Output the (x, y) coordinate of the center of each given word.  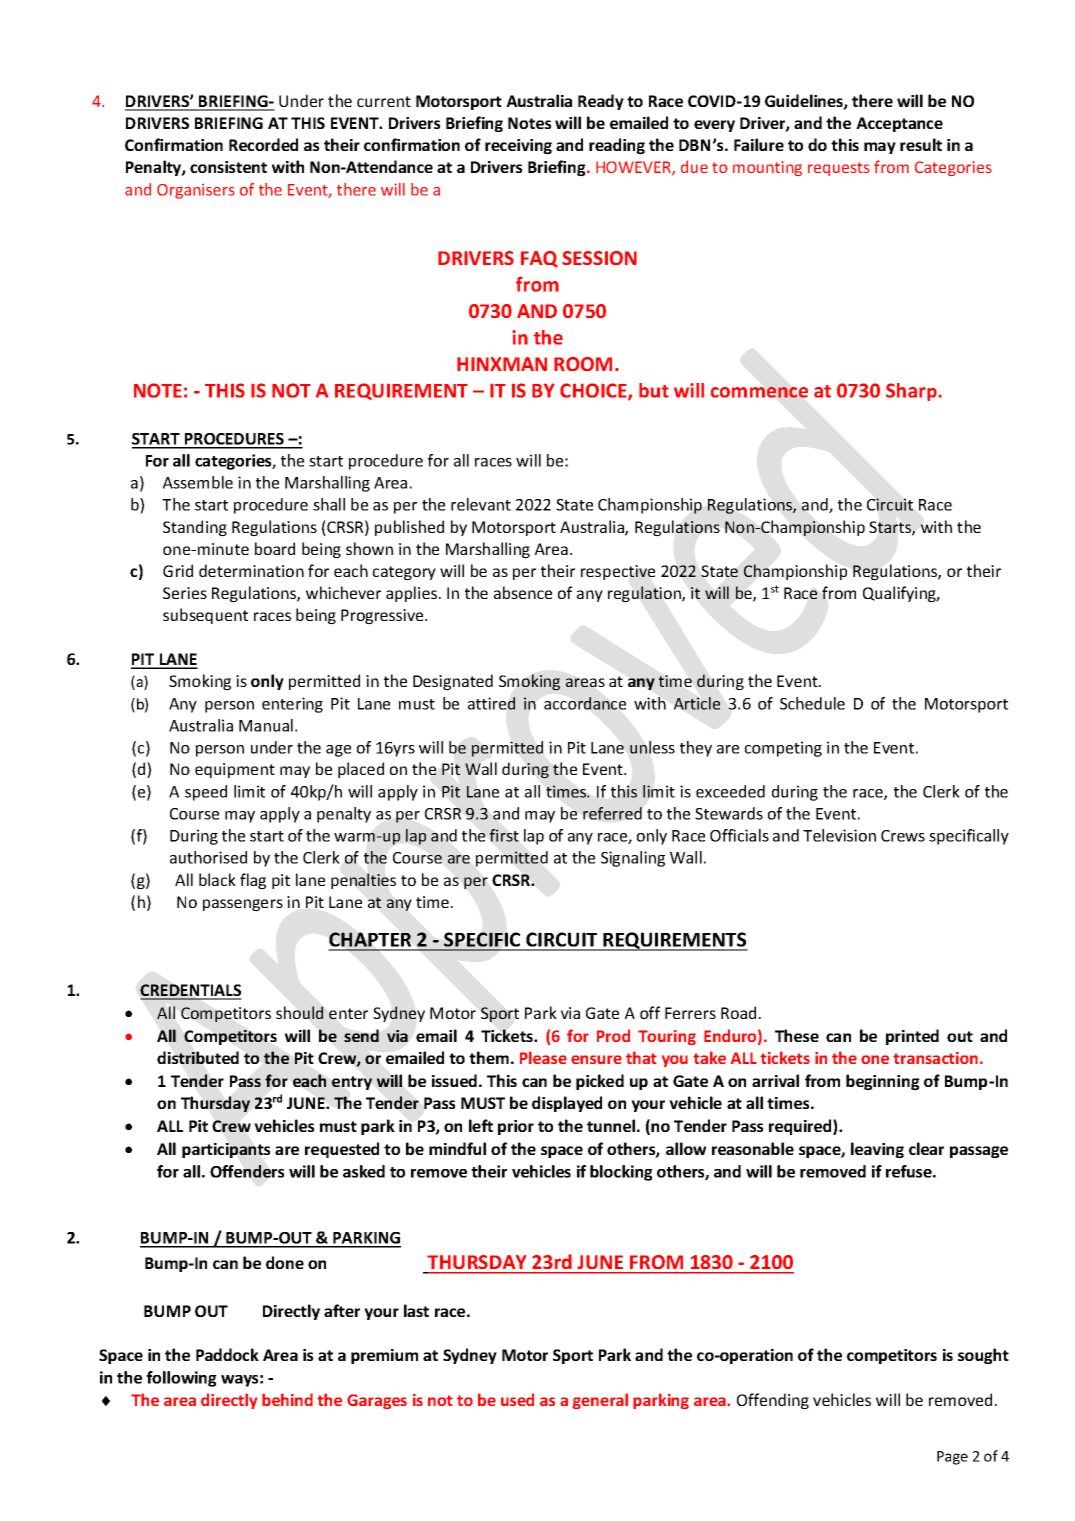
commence (759, 392)
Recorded (263, 144)
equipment (235, 770)
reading (617, 146)
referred (612, 813)
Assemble (198, 482)
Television (839, 835)
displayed (567, 1104)
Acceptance (899, 124)
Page (952, 1458)
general (600, 1401)
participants (226, 1150)
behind (287, 1399)
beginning (883, 1082)
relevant (481, 504)
